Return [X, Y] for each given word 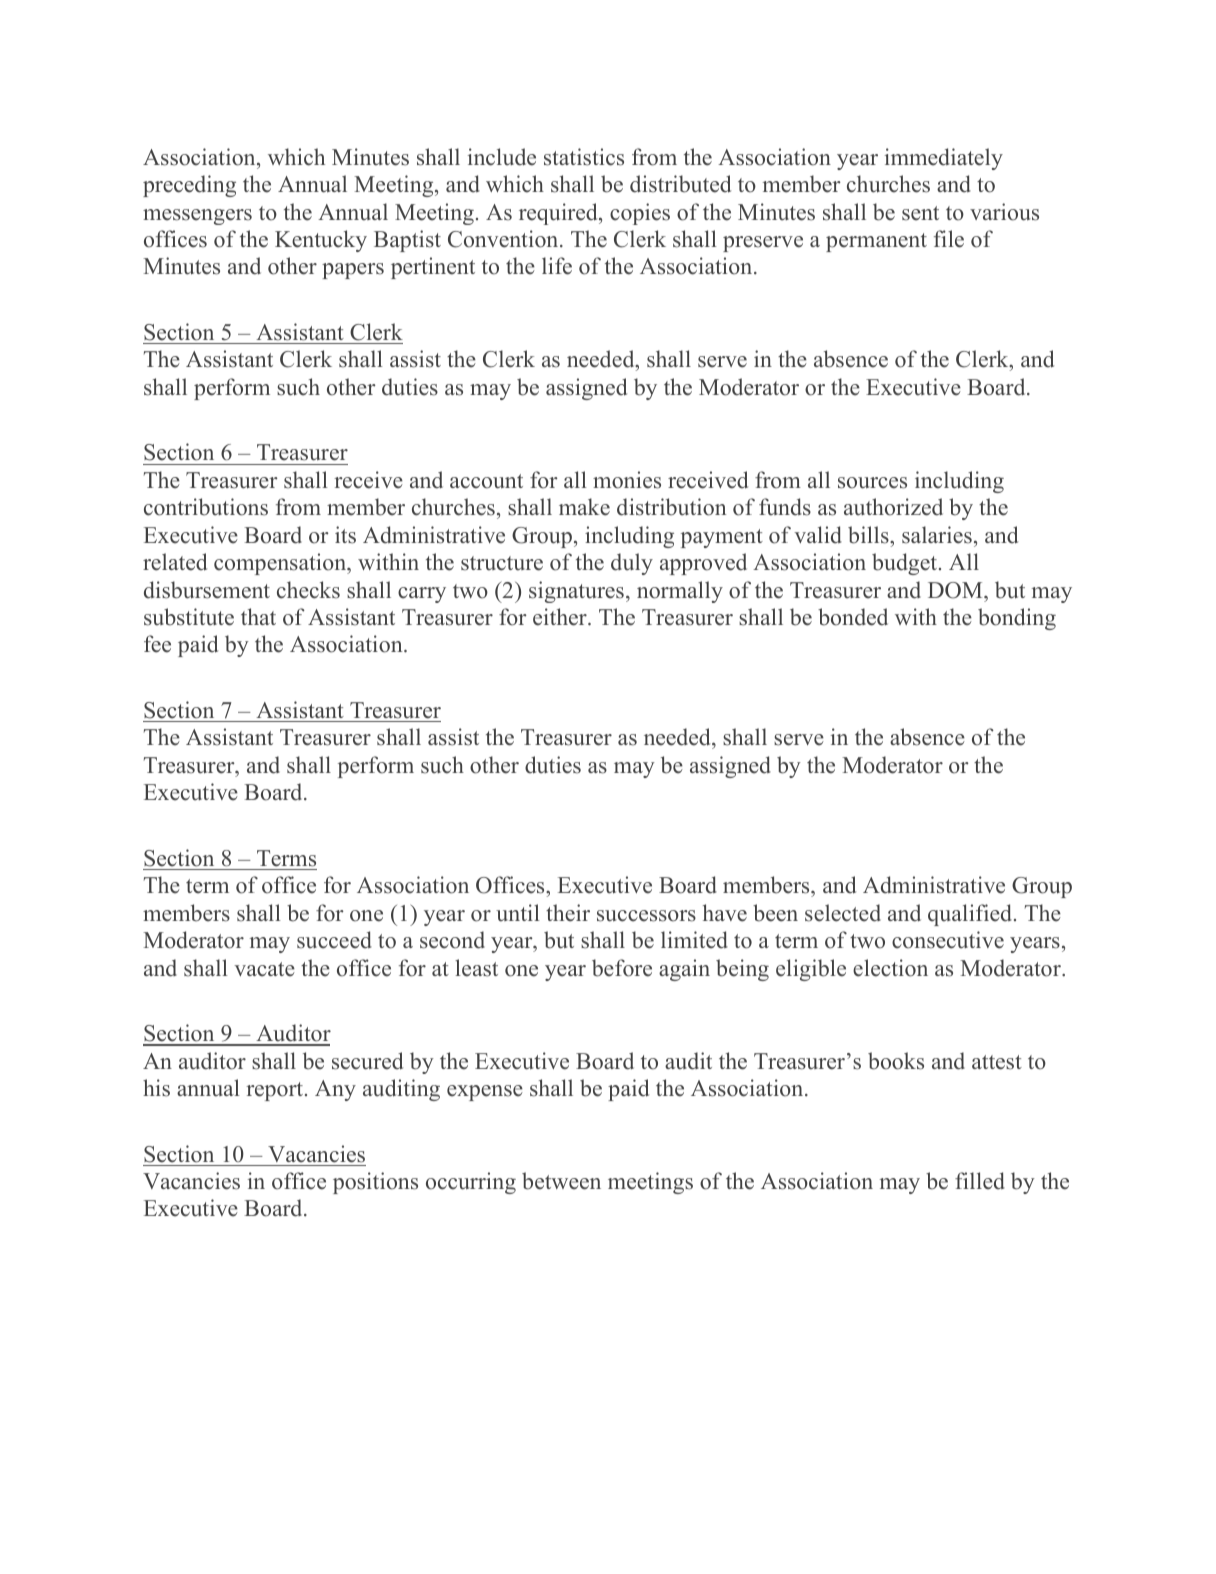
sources [872, 483]
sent [920, 213]
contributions [206, 507]
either [561, 617]
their [568, 913]
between [561, 1181]
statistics [584, 157]
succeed [334, 940]
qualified [971, 915]
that [258, 616]
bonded [853, 617]
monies [627, 480]
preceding [189, 186]
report [274, 1091]
